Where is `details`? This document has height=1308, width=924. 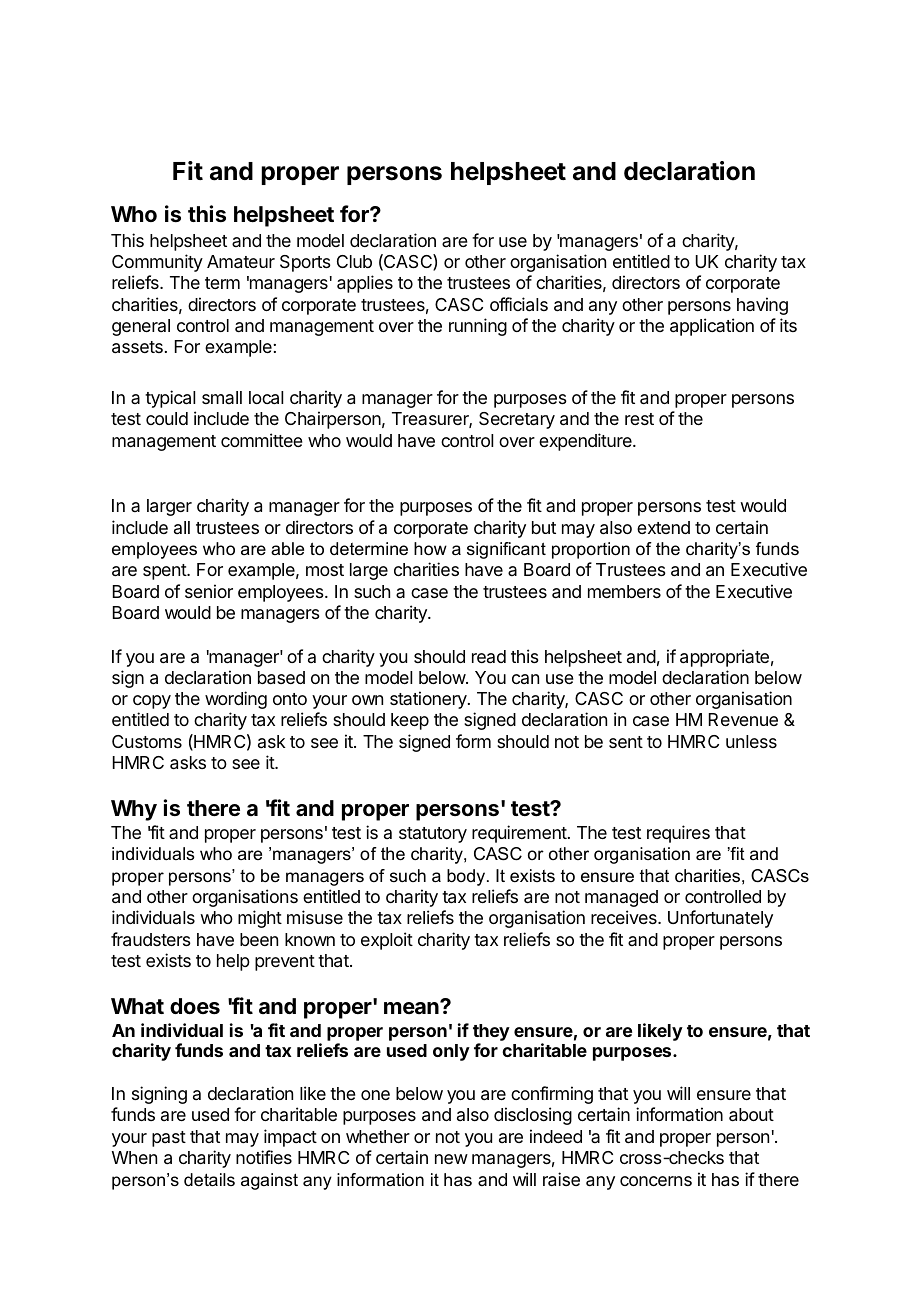 details is located at coordinates (209, 1180).
